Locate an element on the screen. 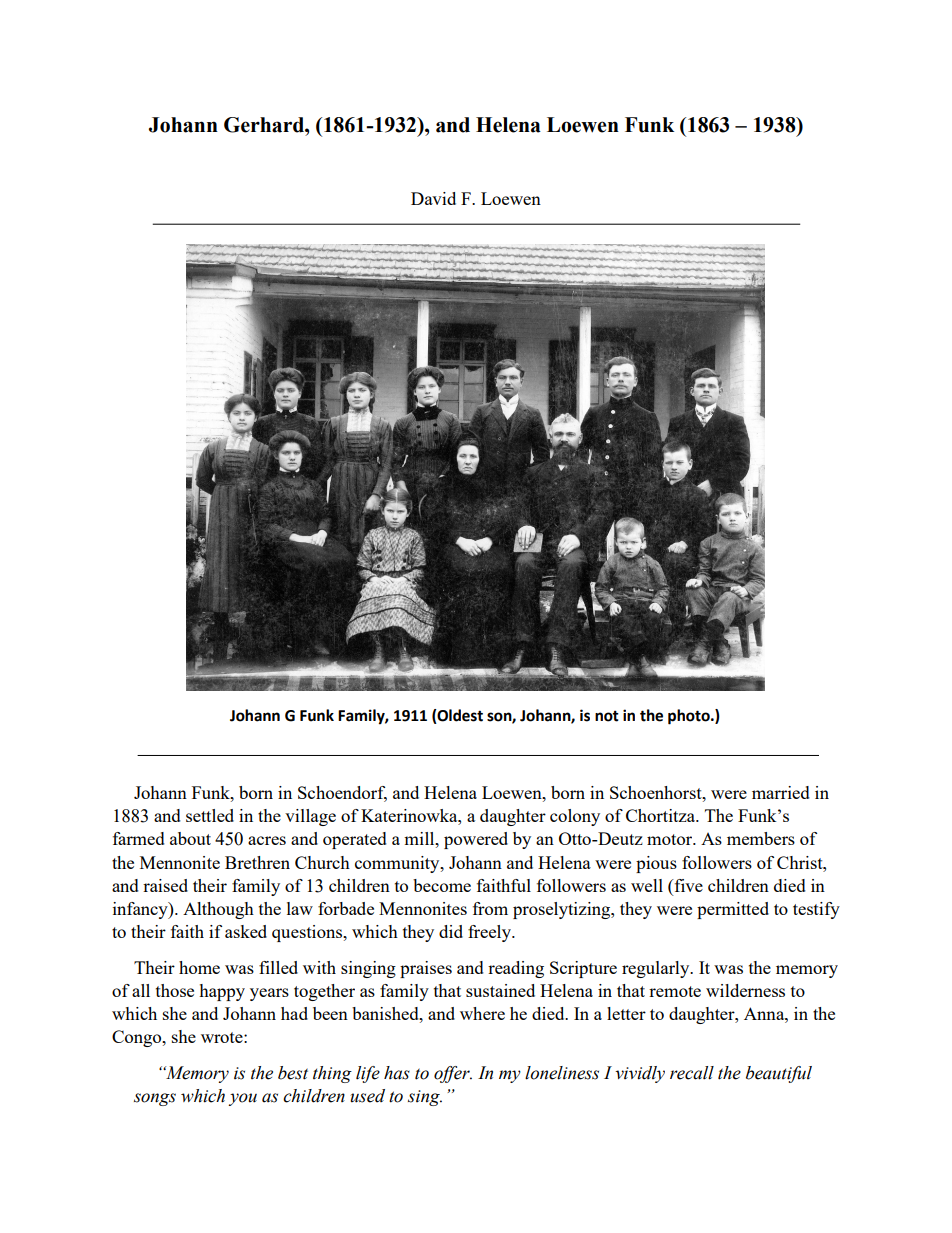 This screenshot has width=952, height=1233. about is located at coordinates (190, 838).
